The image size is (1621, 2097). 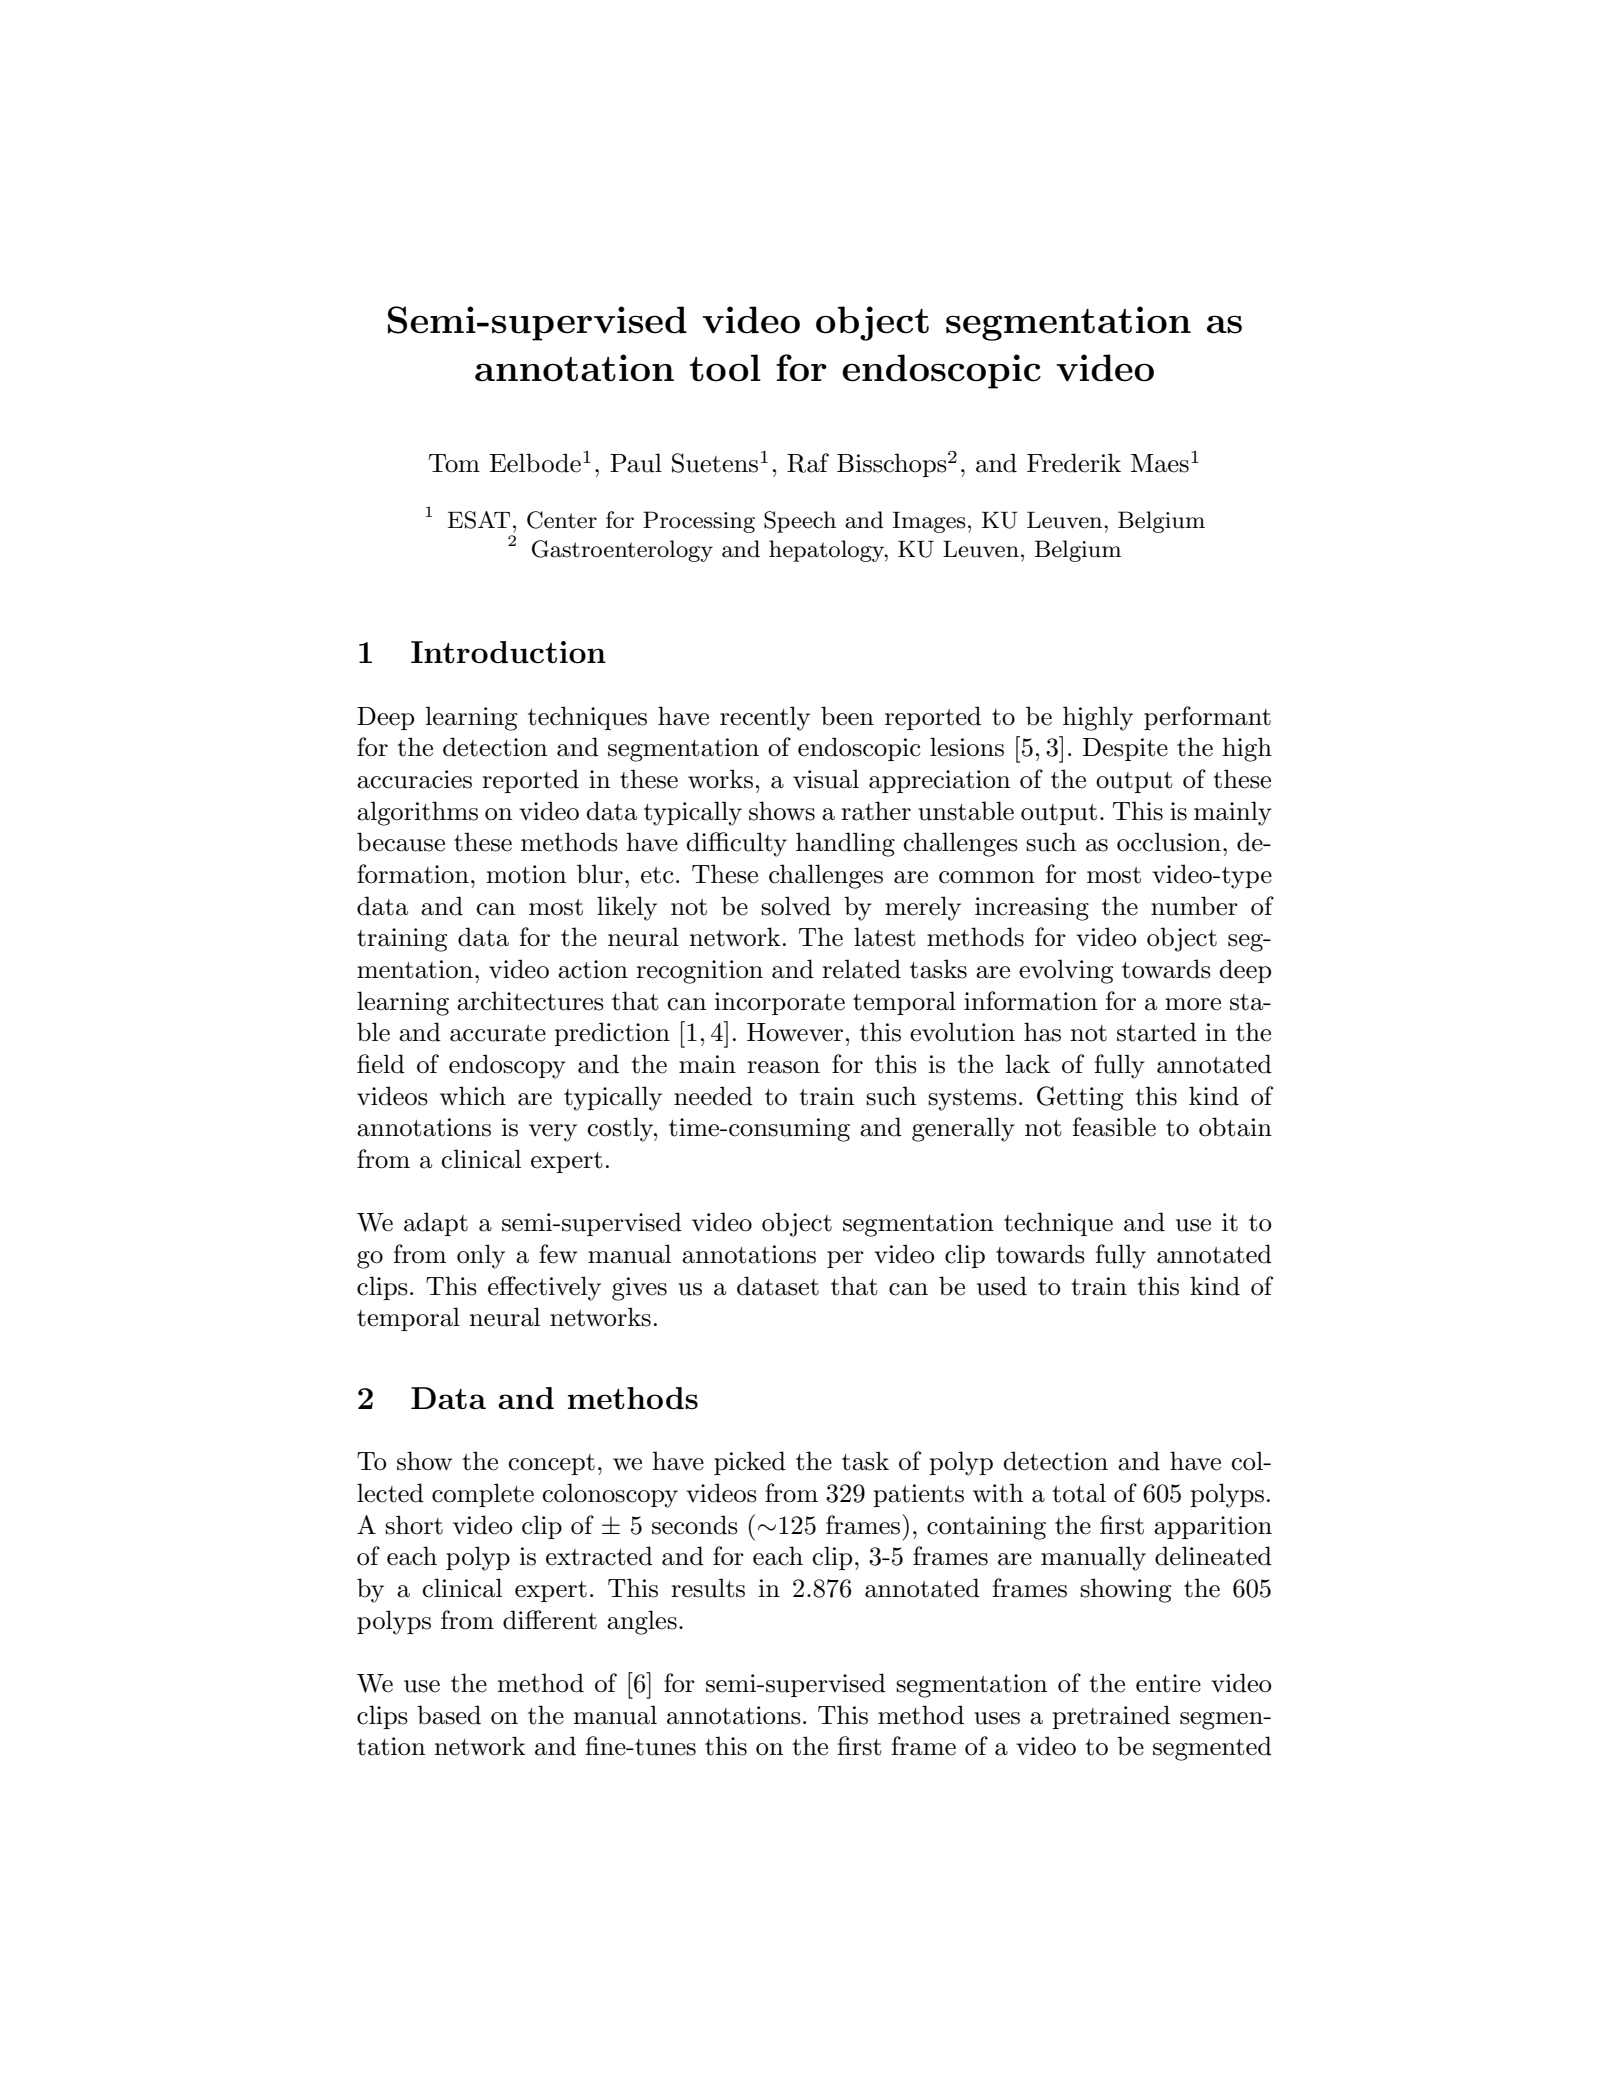 What do you see at coordinates (1168, 1683) in the image?
I see `entire` at bounding box center [1168, 1683].
